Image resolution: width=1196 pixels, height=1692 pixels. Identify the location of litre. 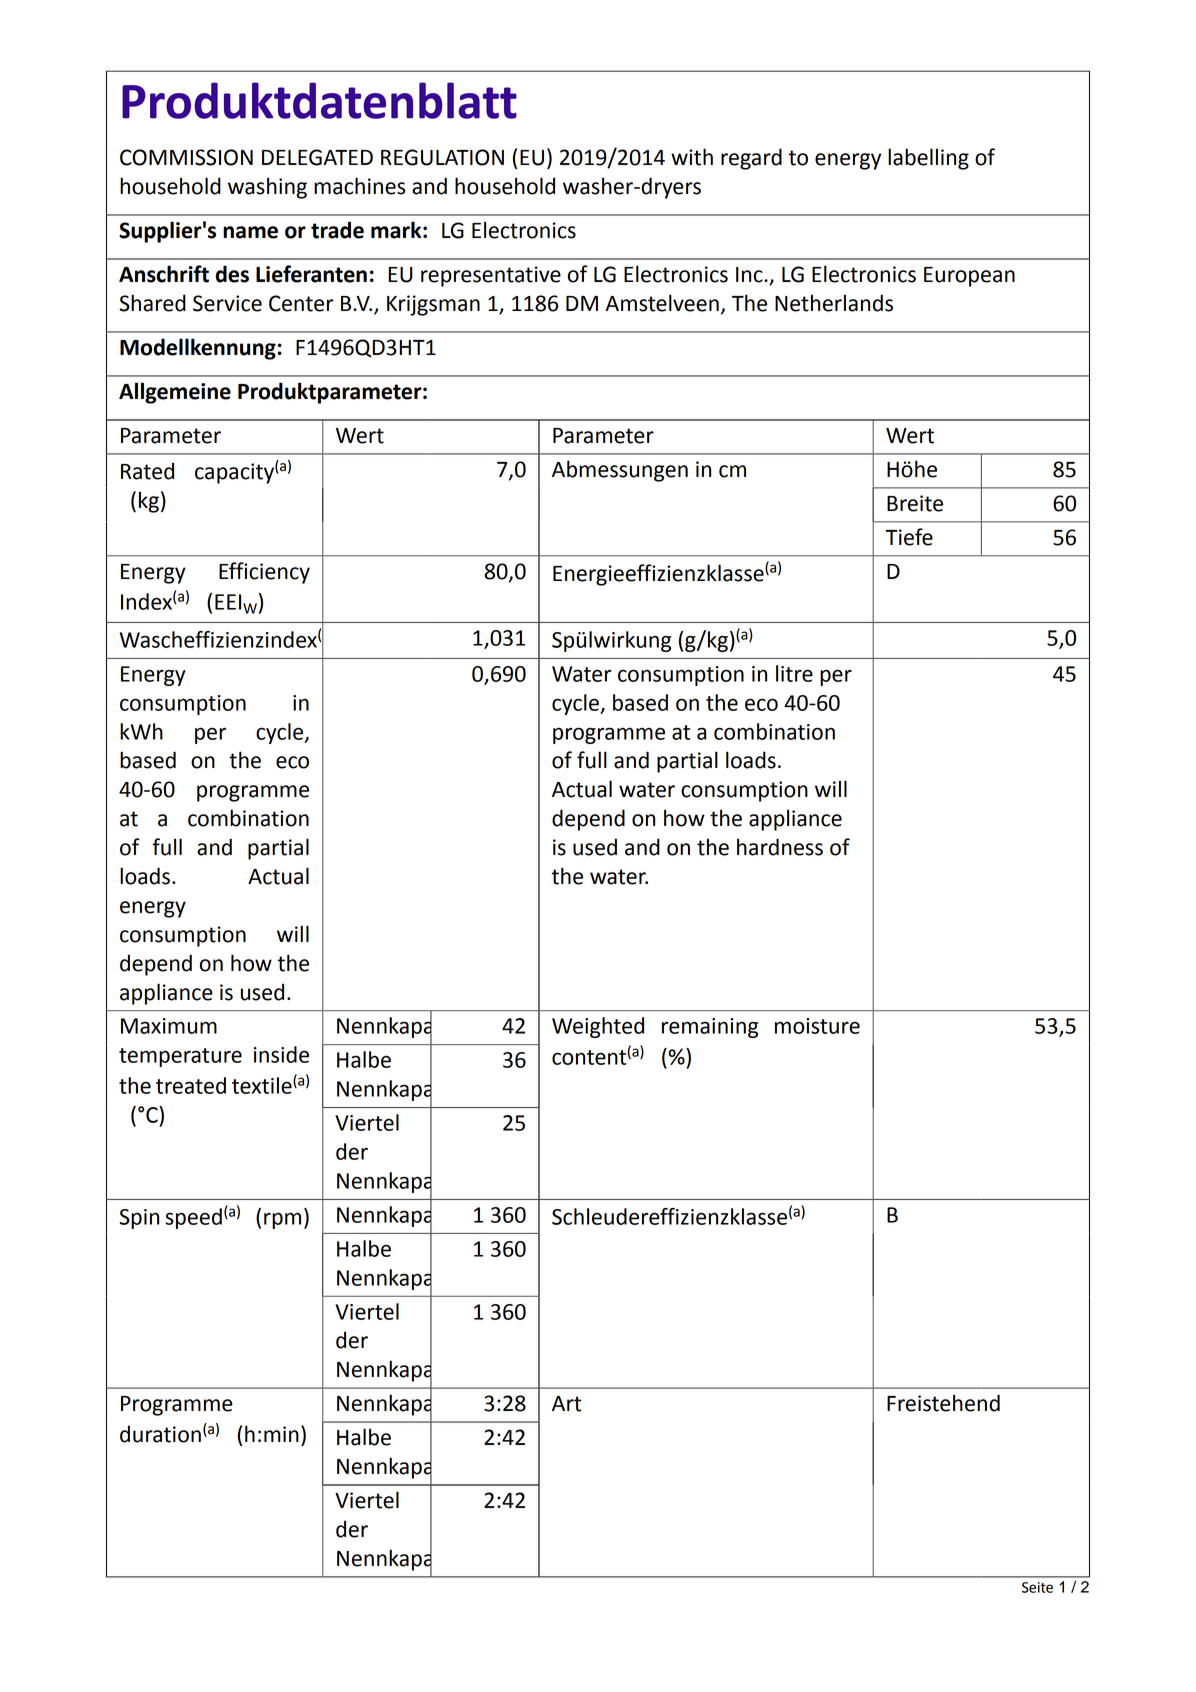
(794, 673).
